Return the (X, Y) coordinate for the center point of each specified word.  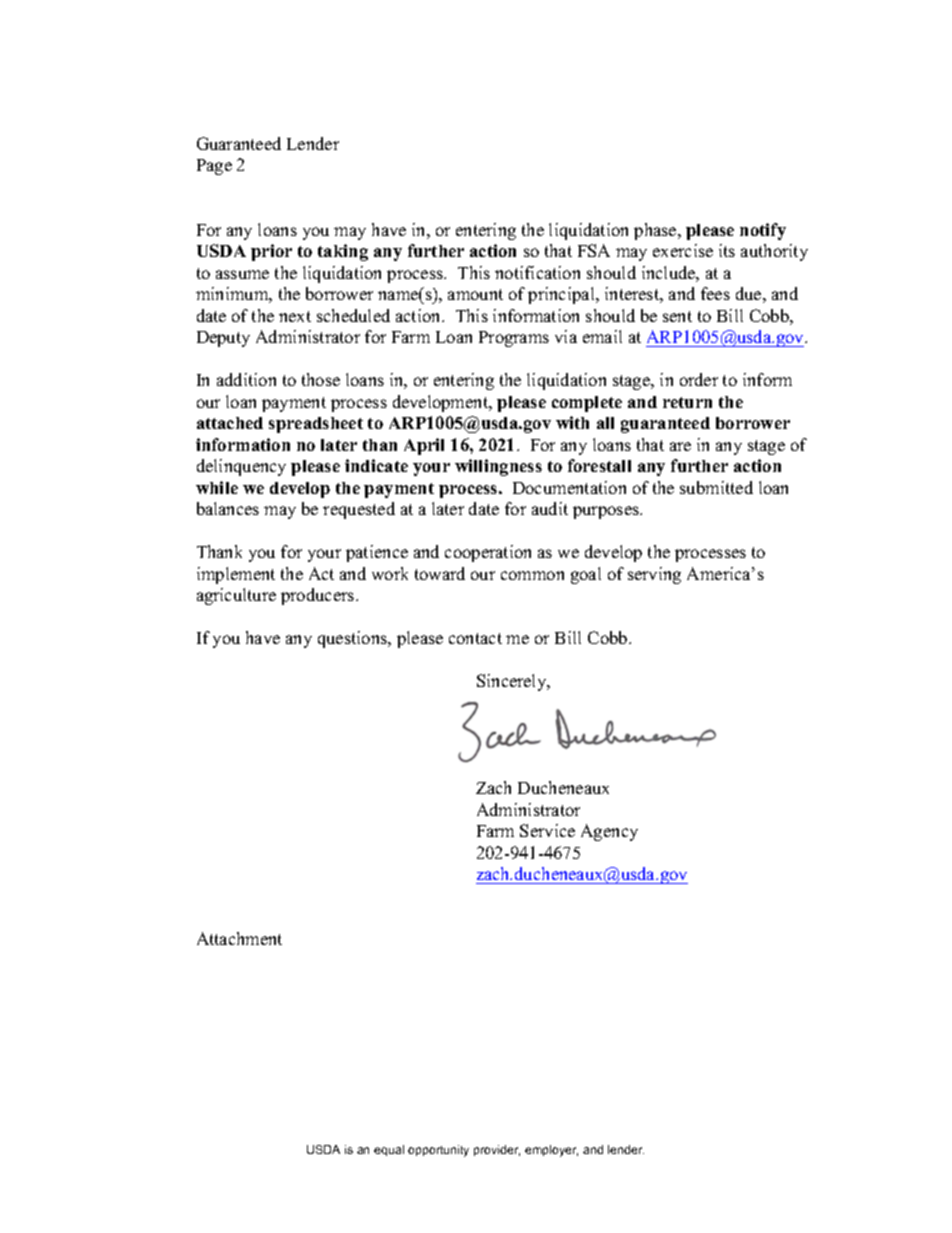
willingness (498, 467)
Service (547, 830)
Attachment (239, 938)
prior (271, 252)
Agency (609, 832)
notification (537, 272)
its (727, 250)
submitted (716, 487)
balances (228, 508)
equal (389, 1150)
